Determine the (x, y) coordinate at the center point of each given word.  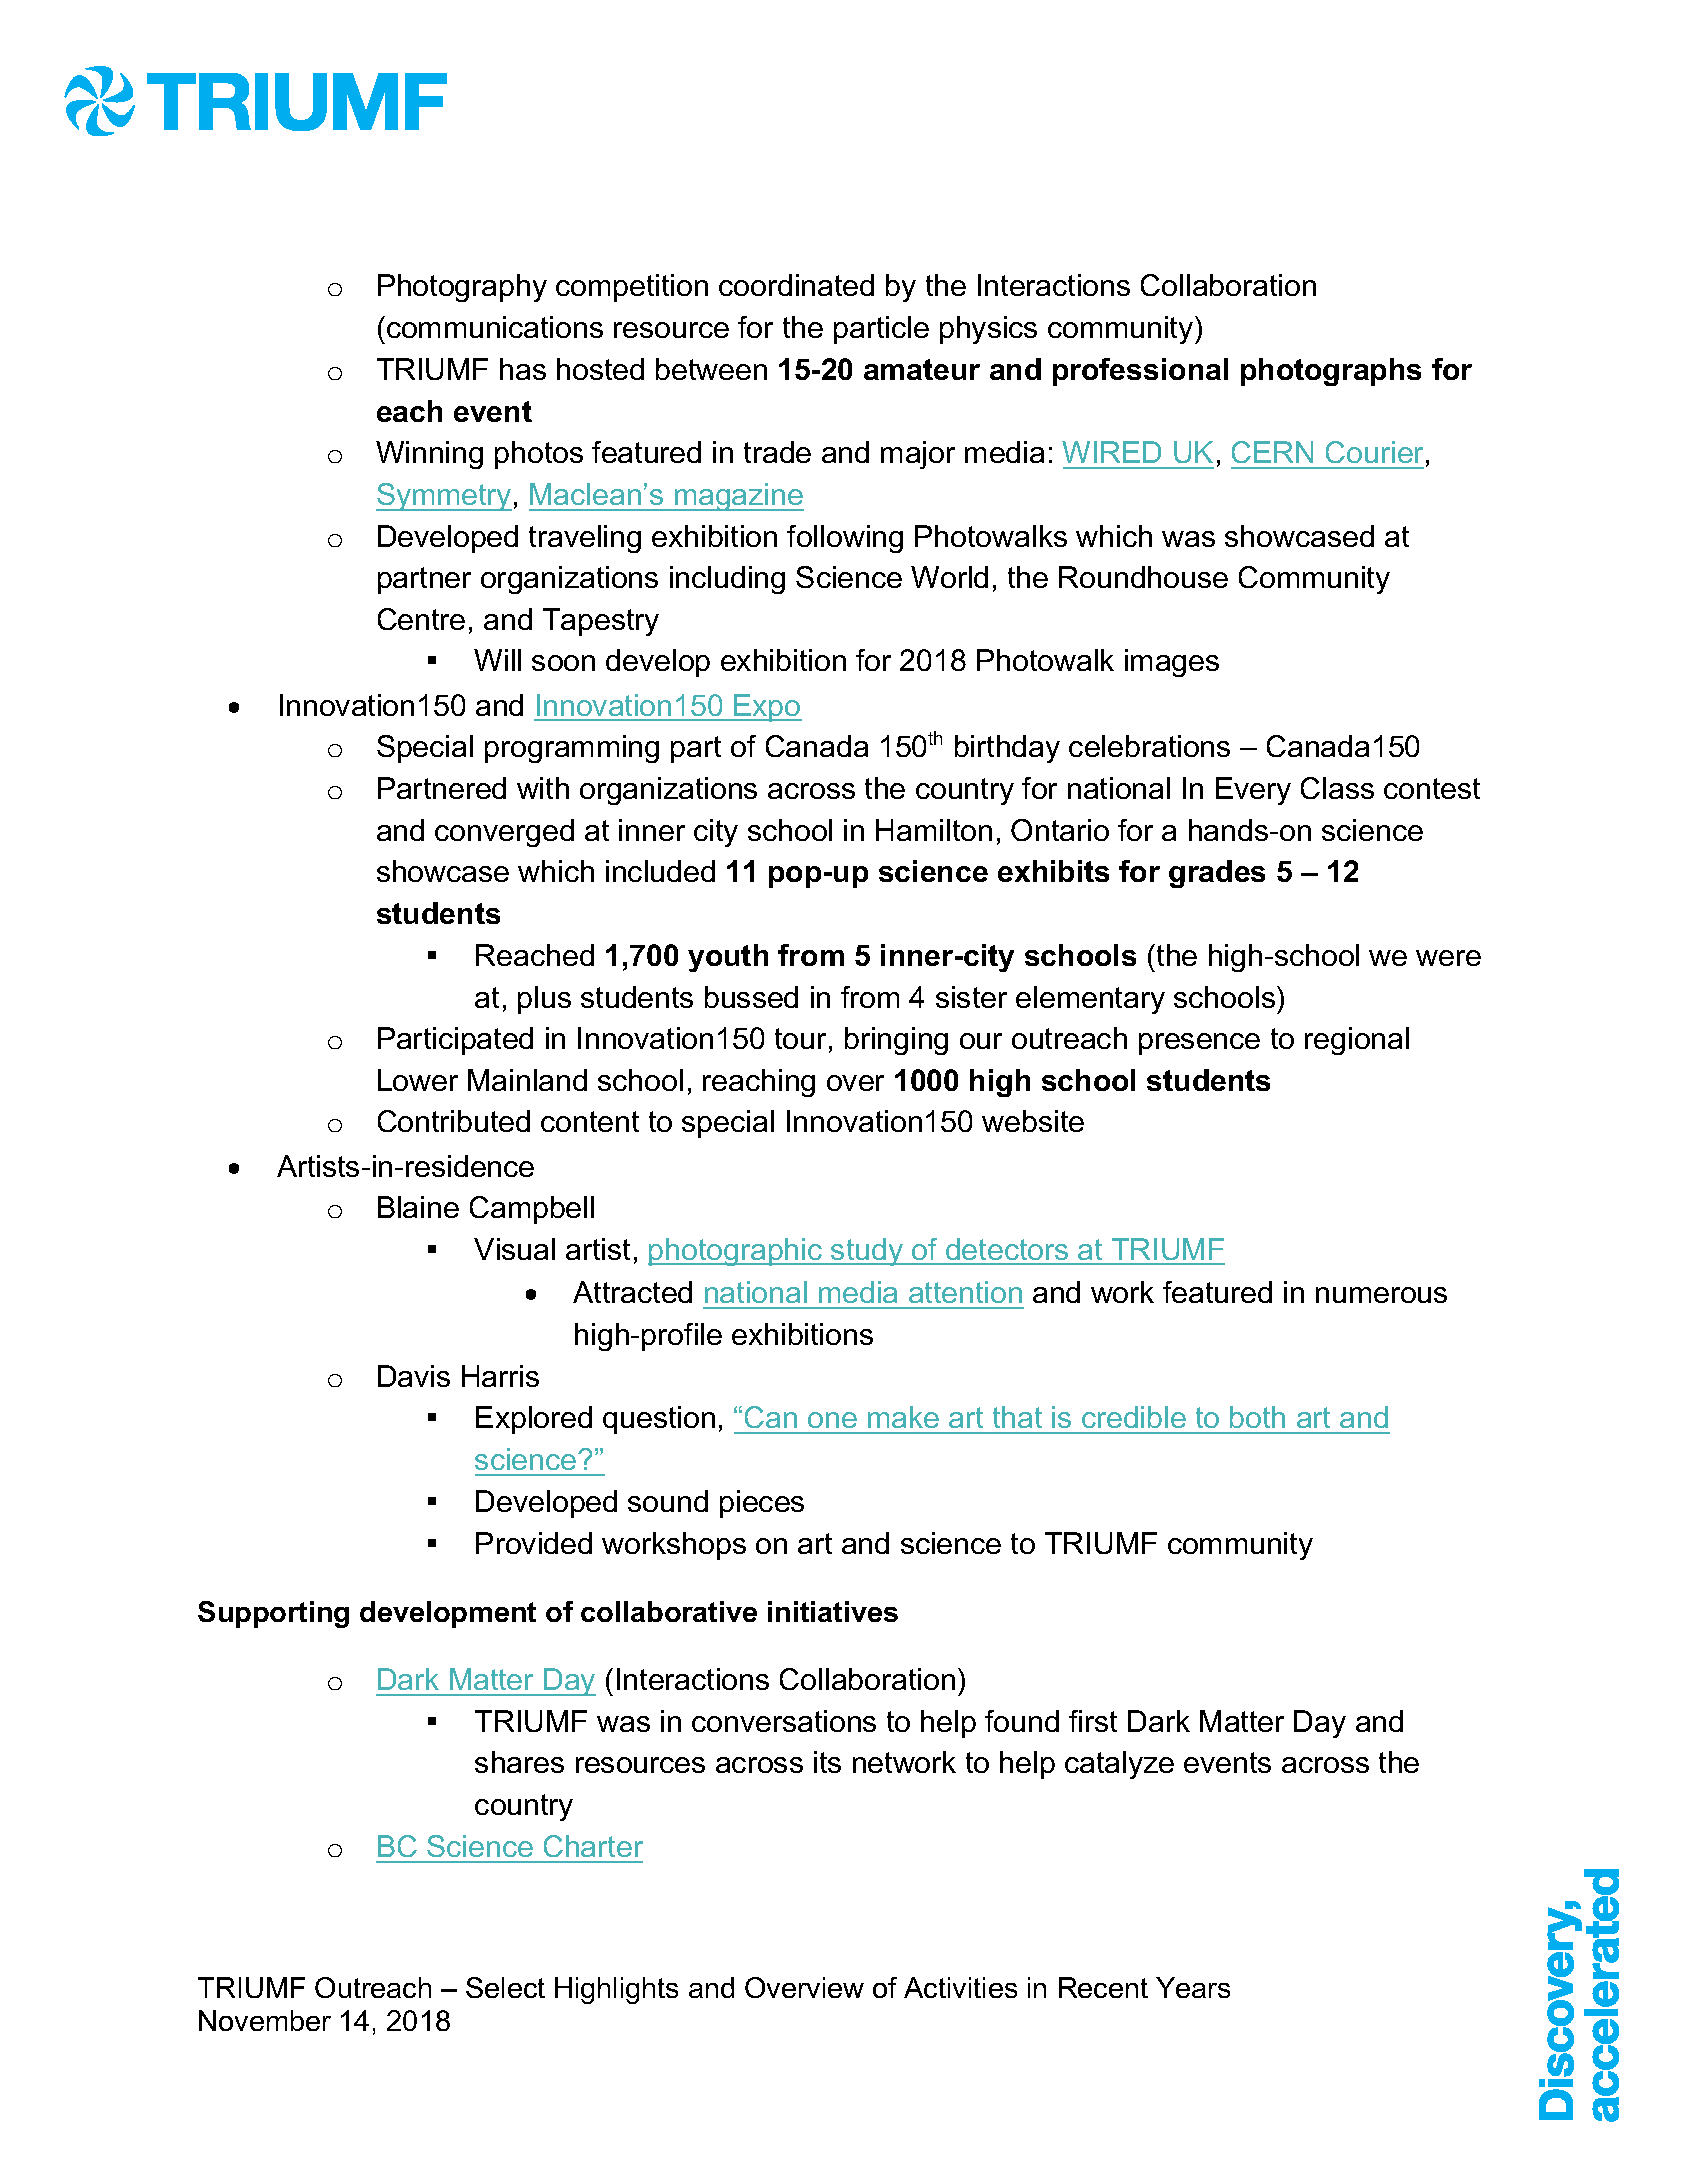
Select (505, 1987)
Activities (960, 1987)
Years (1193, 1987)
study (867, 1252)
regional (1357, 1041)
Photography (462, 288)
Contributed (454, 1121)
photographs (1331, 372)
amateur (922, 369)
